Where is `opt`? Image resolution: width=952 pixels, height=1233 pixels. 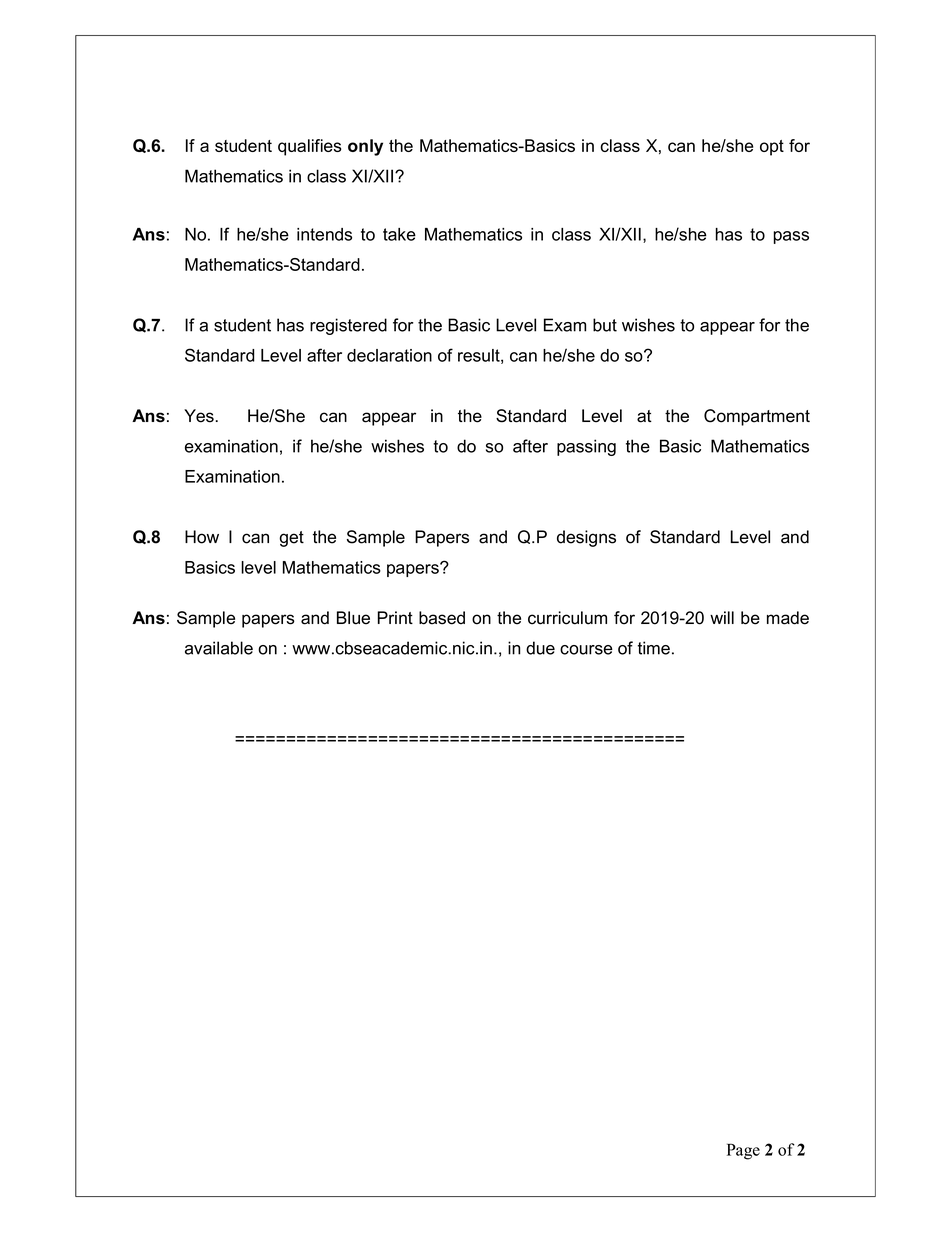 opt is located at coordinates (772, 148).
